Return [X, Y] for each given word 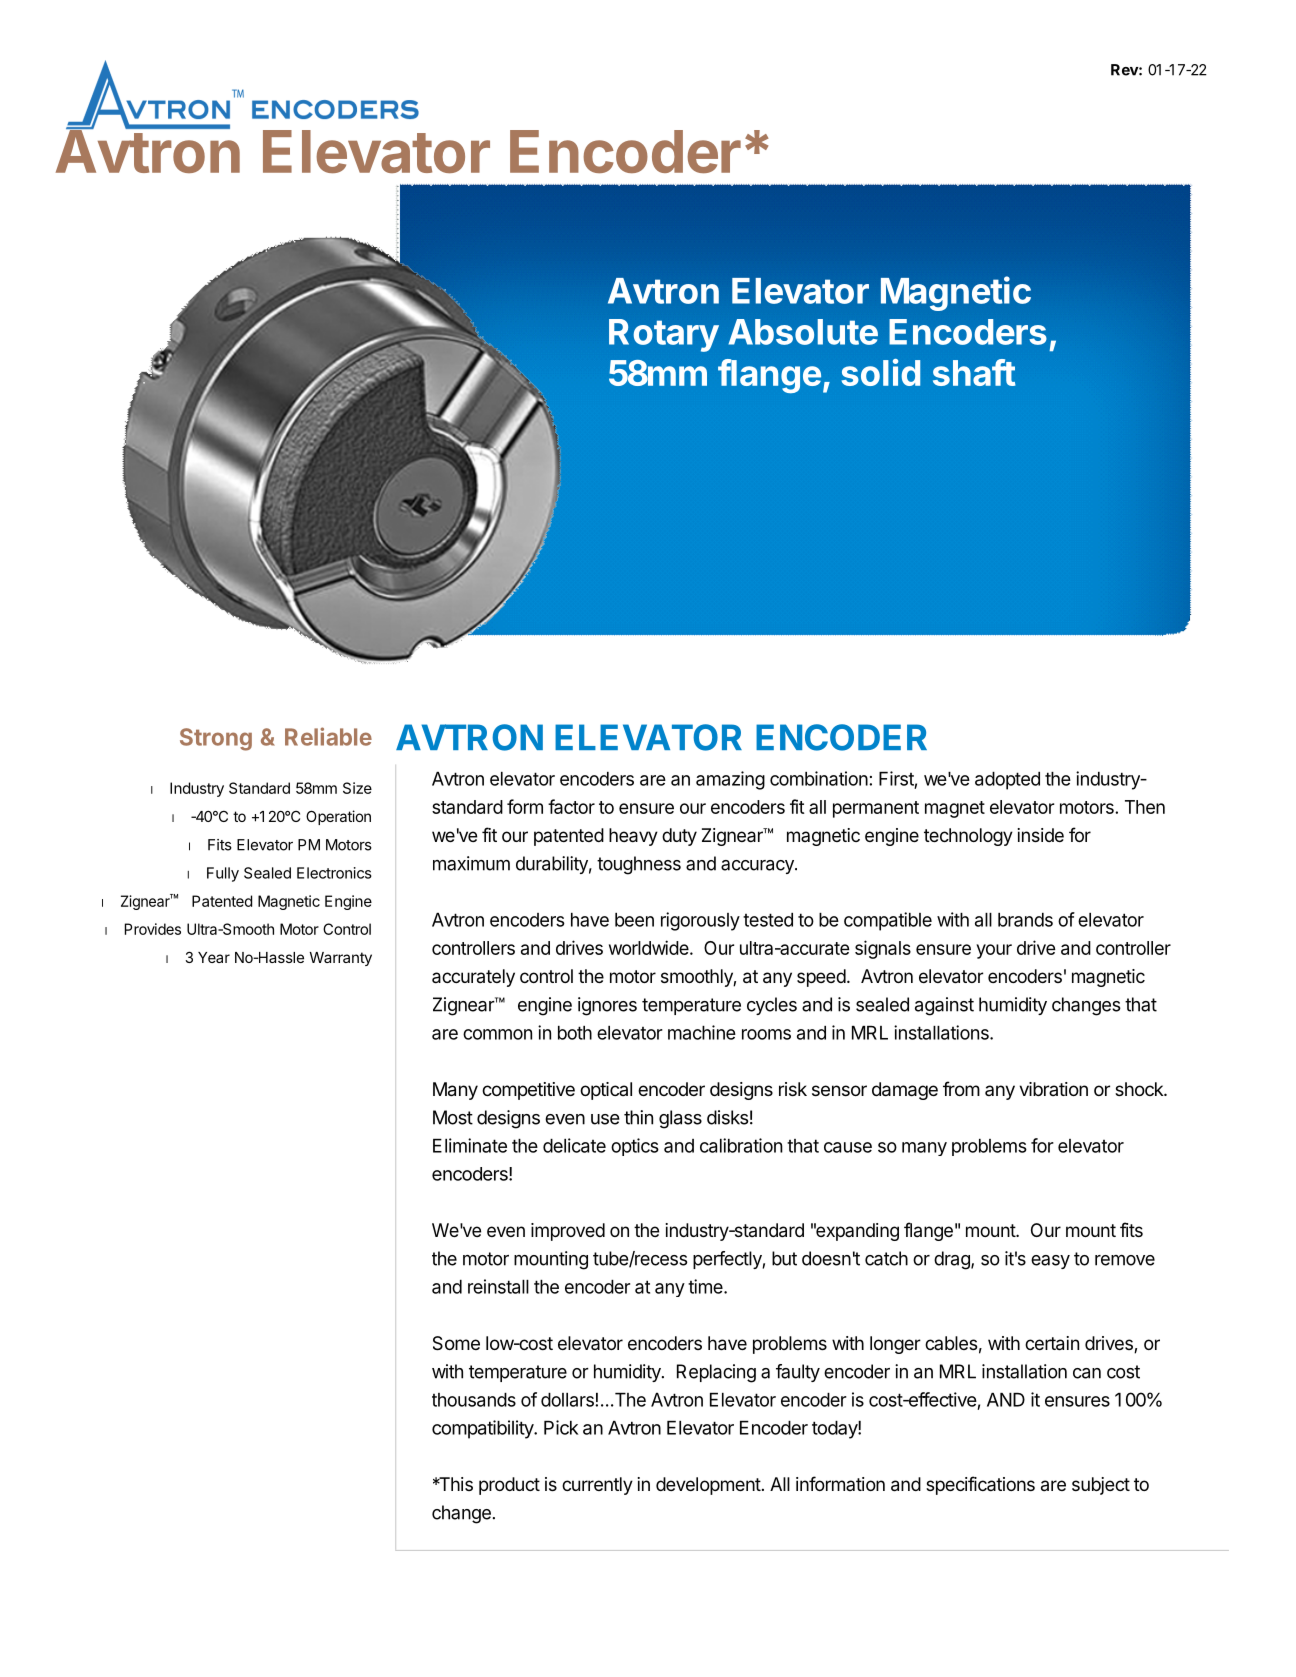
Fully [223, 874]
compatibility [483, 1429]
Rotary [664, 335]
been [634, 920]
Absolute [803, 332]
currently [597, 1486]
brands [1025, 920]
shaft [974, 372]
